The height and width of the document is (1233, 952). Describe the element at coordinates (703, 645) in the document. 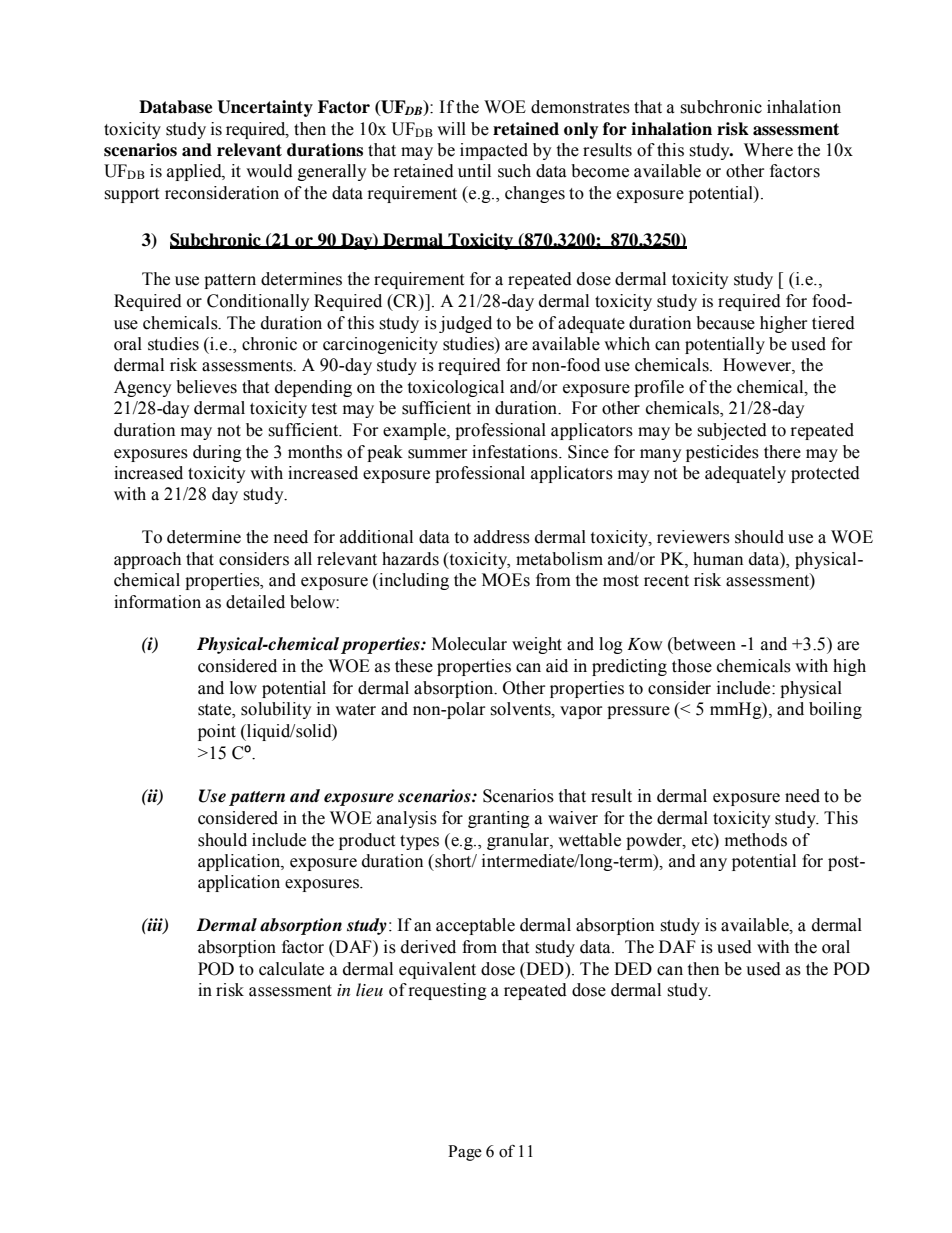

I see `between` at that location.
